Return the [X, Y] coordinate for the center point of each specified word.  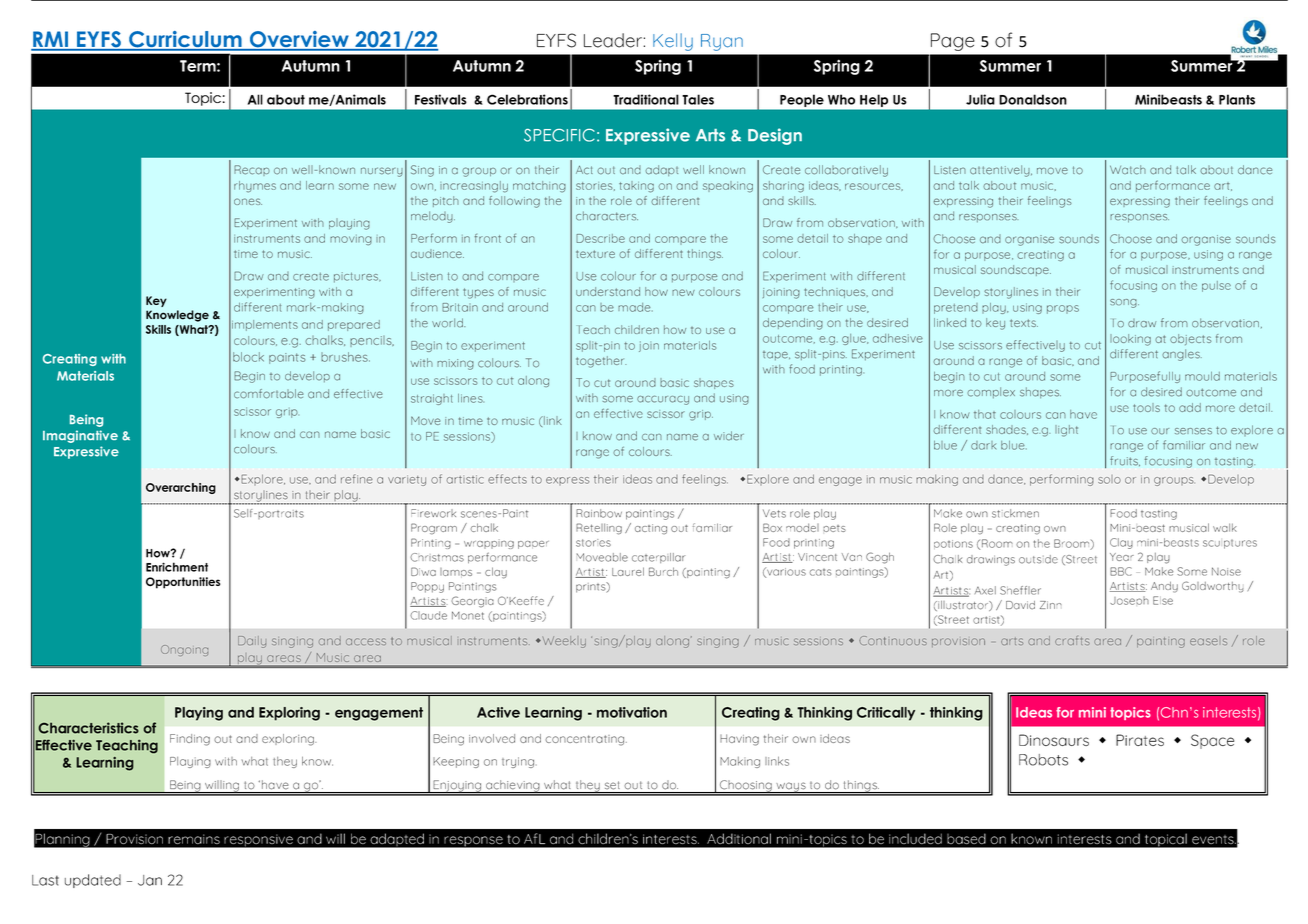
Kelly [673, 42]
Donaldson [1033, 99]
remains [194, 839]
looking [1130, 340]
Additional [739, 838]
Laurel [628, 571]
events [1214, 839]
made [635, 307]
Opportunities [183, 583]
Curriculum [185, 40]
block [248, 357]
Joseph [1129, 600]
